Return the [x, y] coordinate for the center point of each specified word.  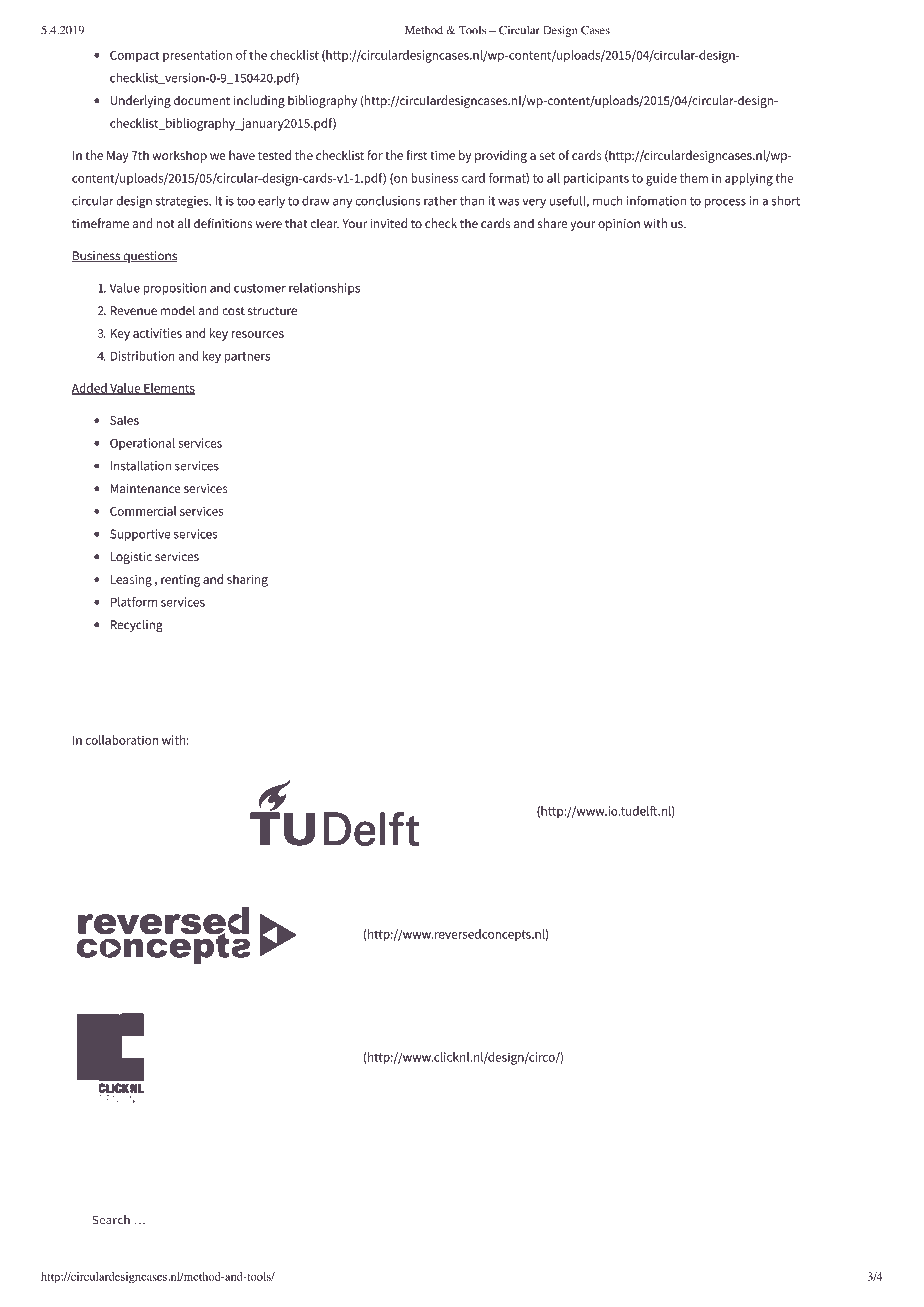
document [202, 100]
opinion [619, 225]
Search [111, 1220]
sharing [247, 580]
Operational [142, 444]
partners [247, 357]
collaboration [122, 740]
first [416, 155]
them [694, 178]
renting [180, 581]
